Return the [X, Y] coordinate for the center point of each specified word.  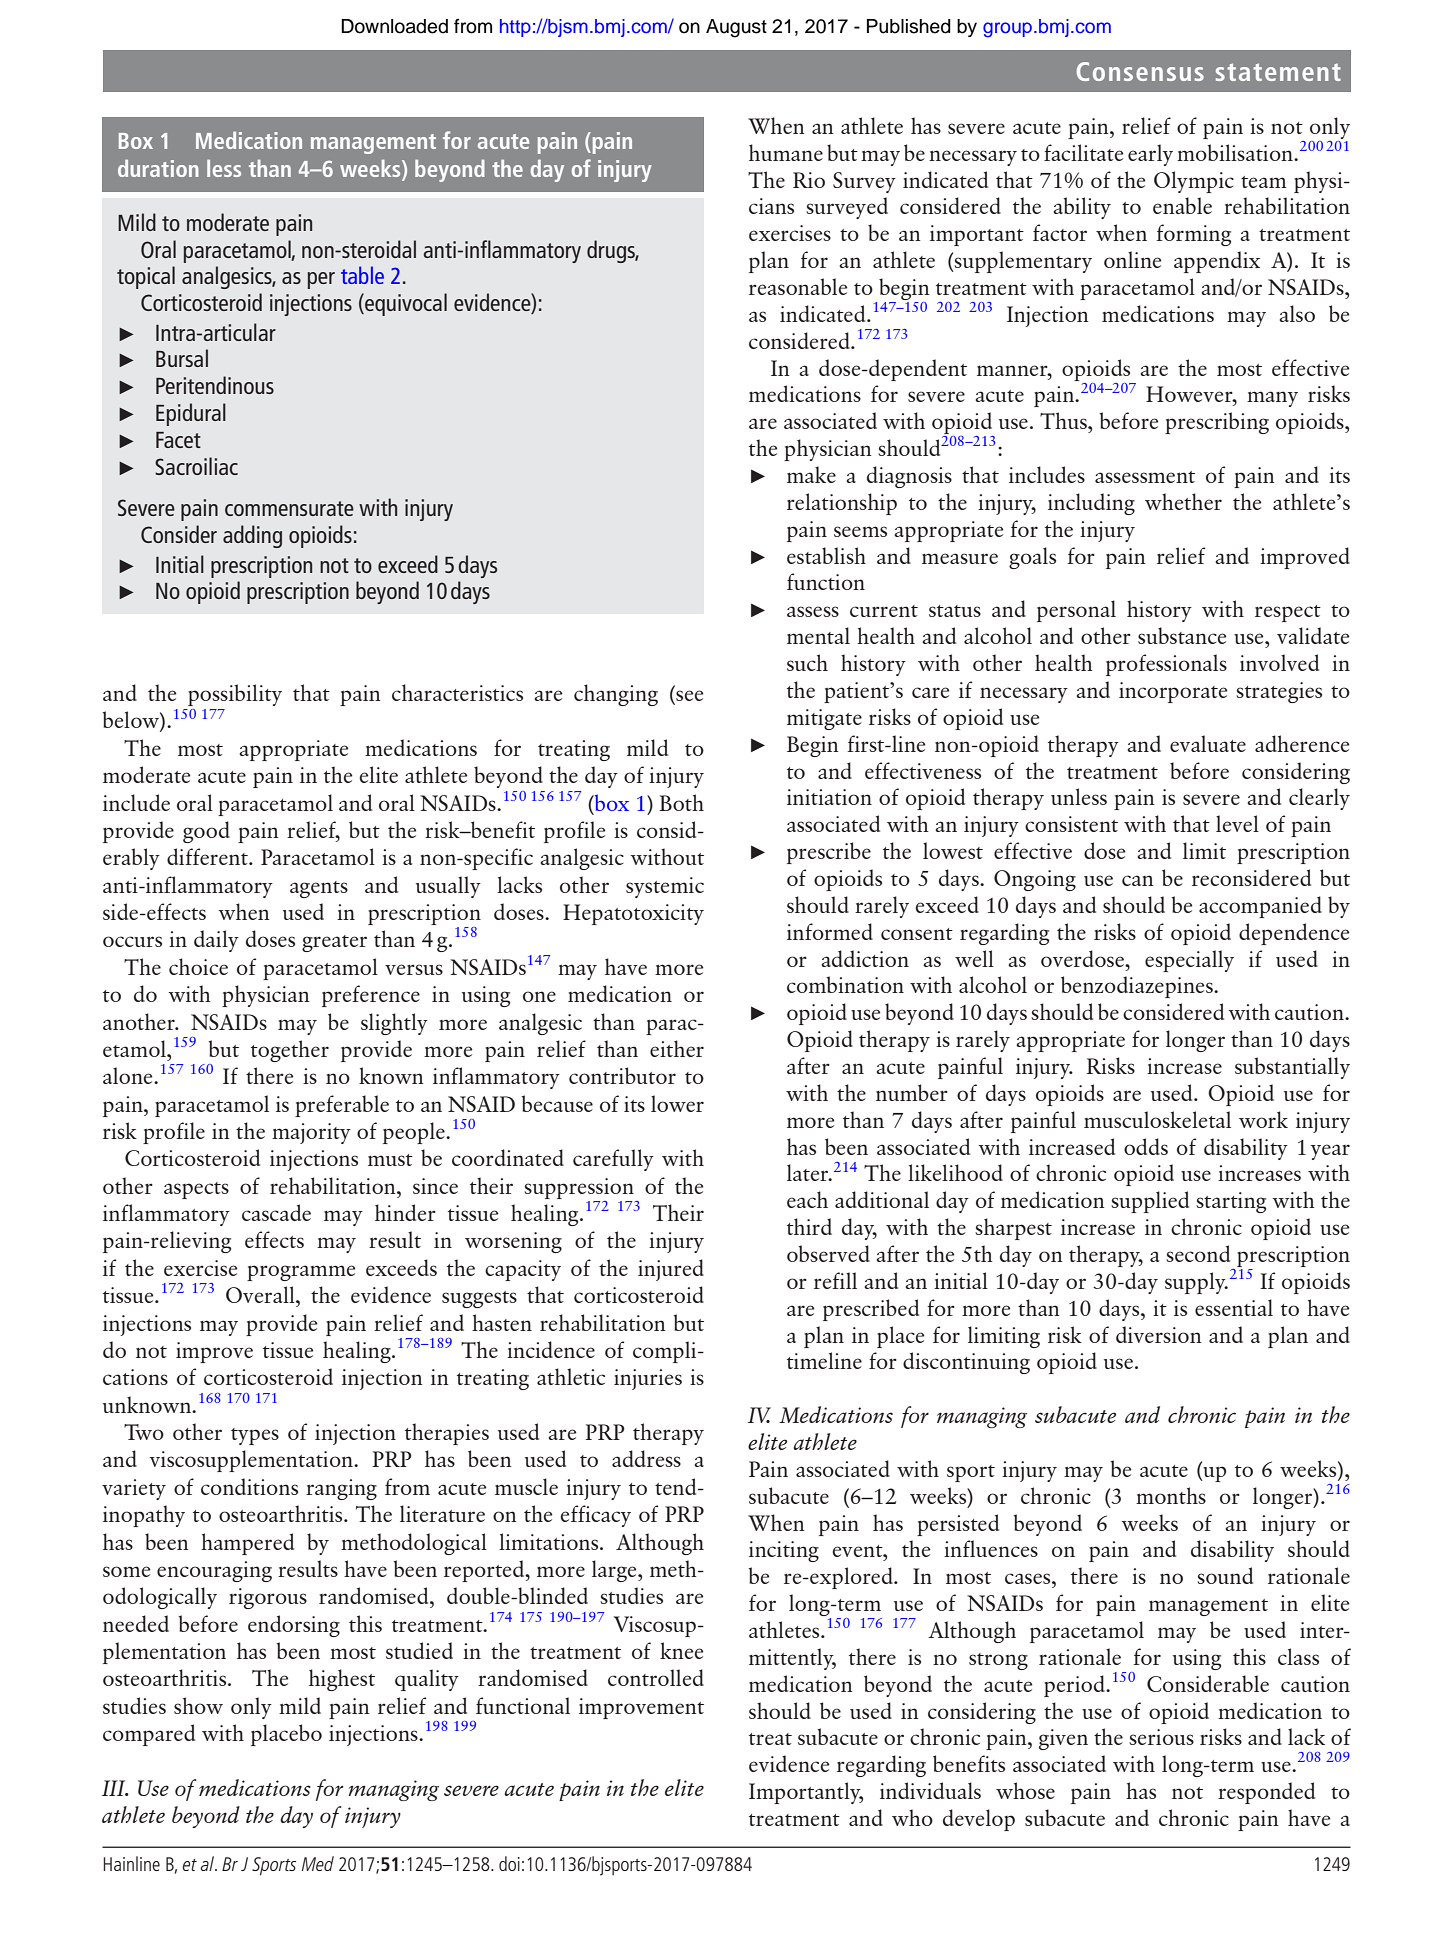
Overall [261, 1294]
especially [1189, 961]
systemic [665, 887]
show [198, 1705]
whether [1183, 501]
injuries [648, 1379]
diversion [1158, 1334]
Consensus [1140, 71]
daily [216, 941]
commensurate [289, 508]
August [736, 28]
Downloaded [394, 26]
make [811, 474]
